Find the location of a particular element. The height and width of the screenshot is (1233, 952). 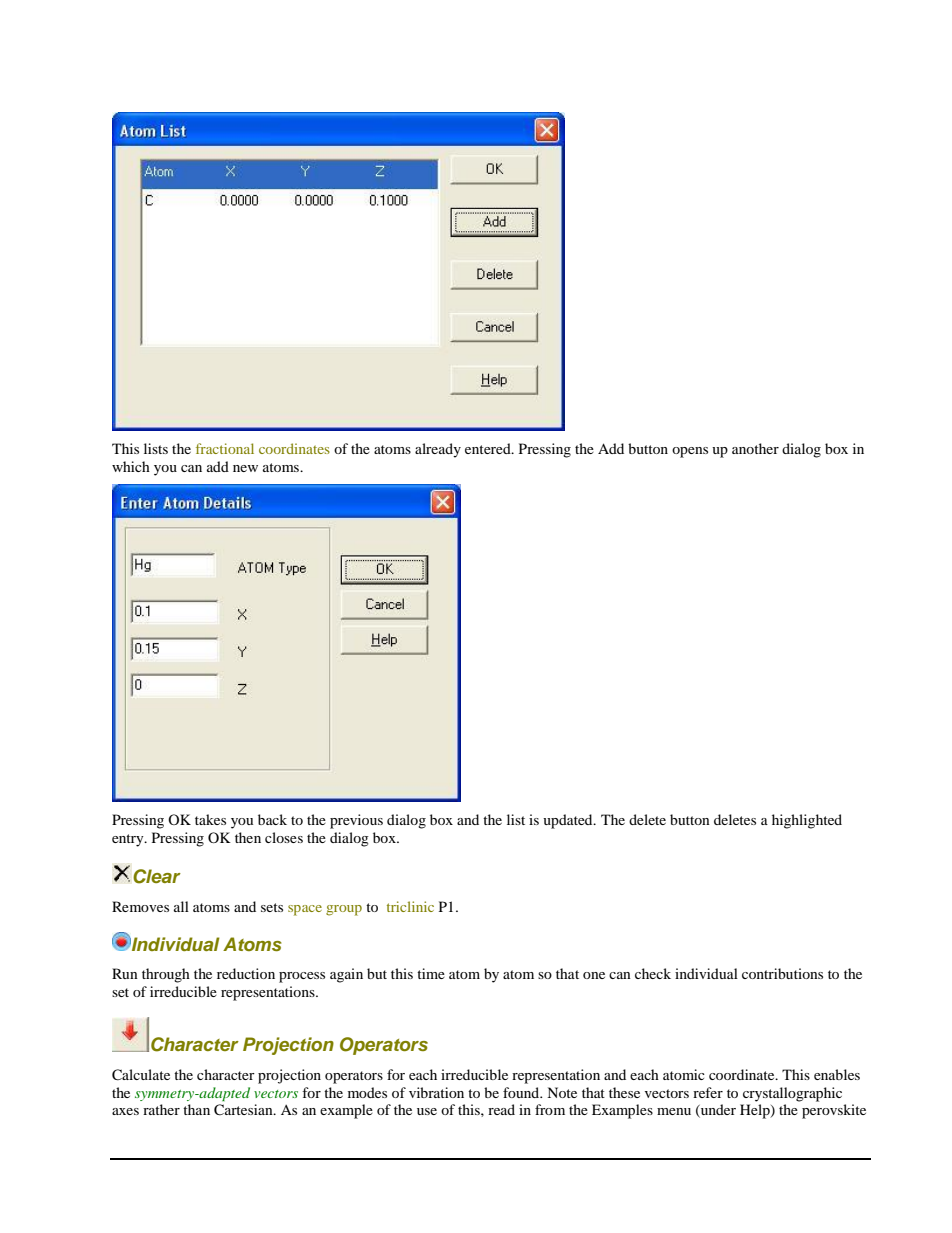

group is located at coordinates (344, 910).
